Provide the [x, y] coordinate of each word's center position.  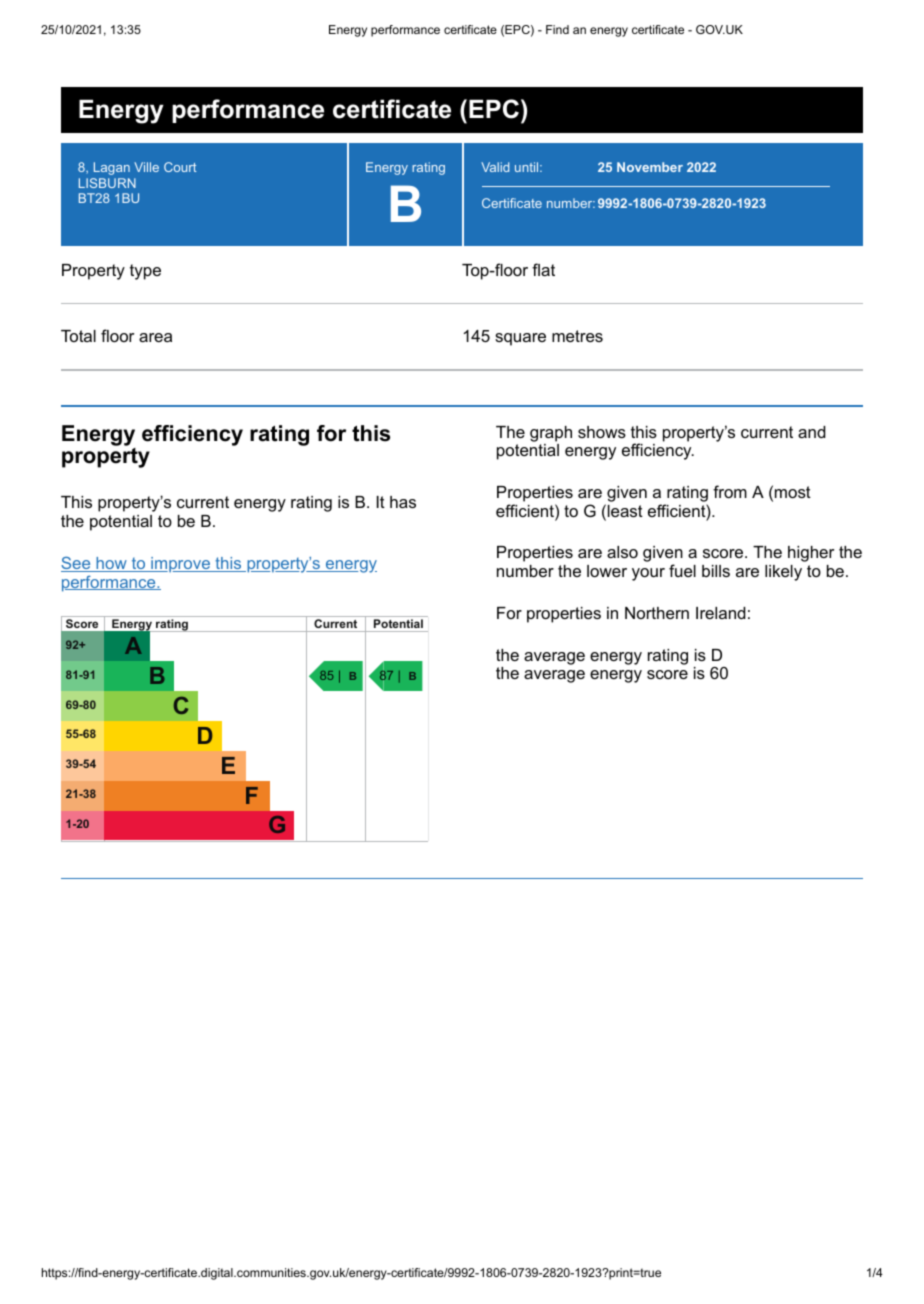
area [155, 337]
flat [543, 269]
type [145, 272]
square [520, 339]
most [793, 492]
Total [78, 336]
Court [180, 167]
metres [577, 336]
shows [602, 432]
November [650, 167]
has [403, 502]
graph [551, 434]
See [77, 564]
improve [180, 564]
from [730, 491]
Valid [495, 167]
